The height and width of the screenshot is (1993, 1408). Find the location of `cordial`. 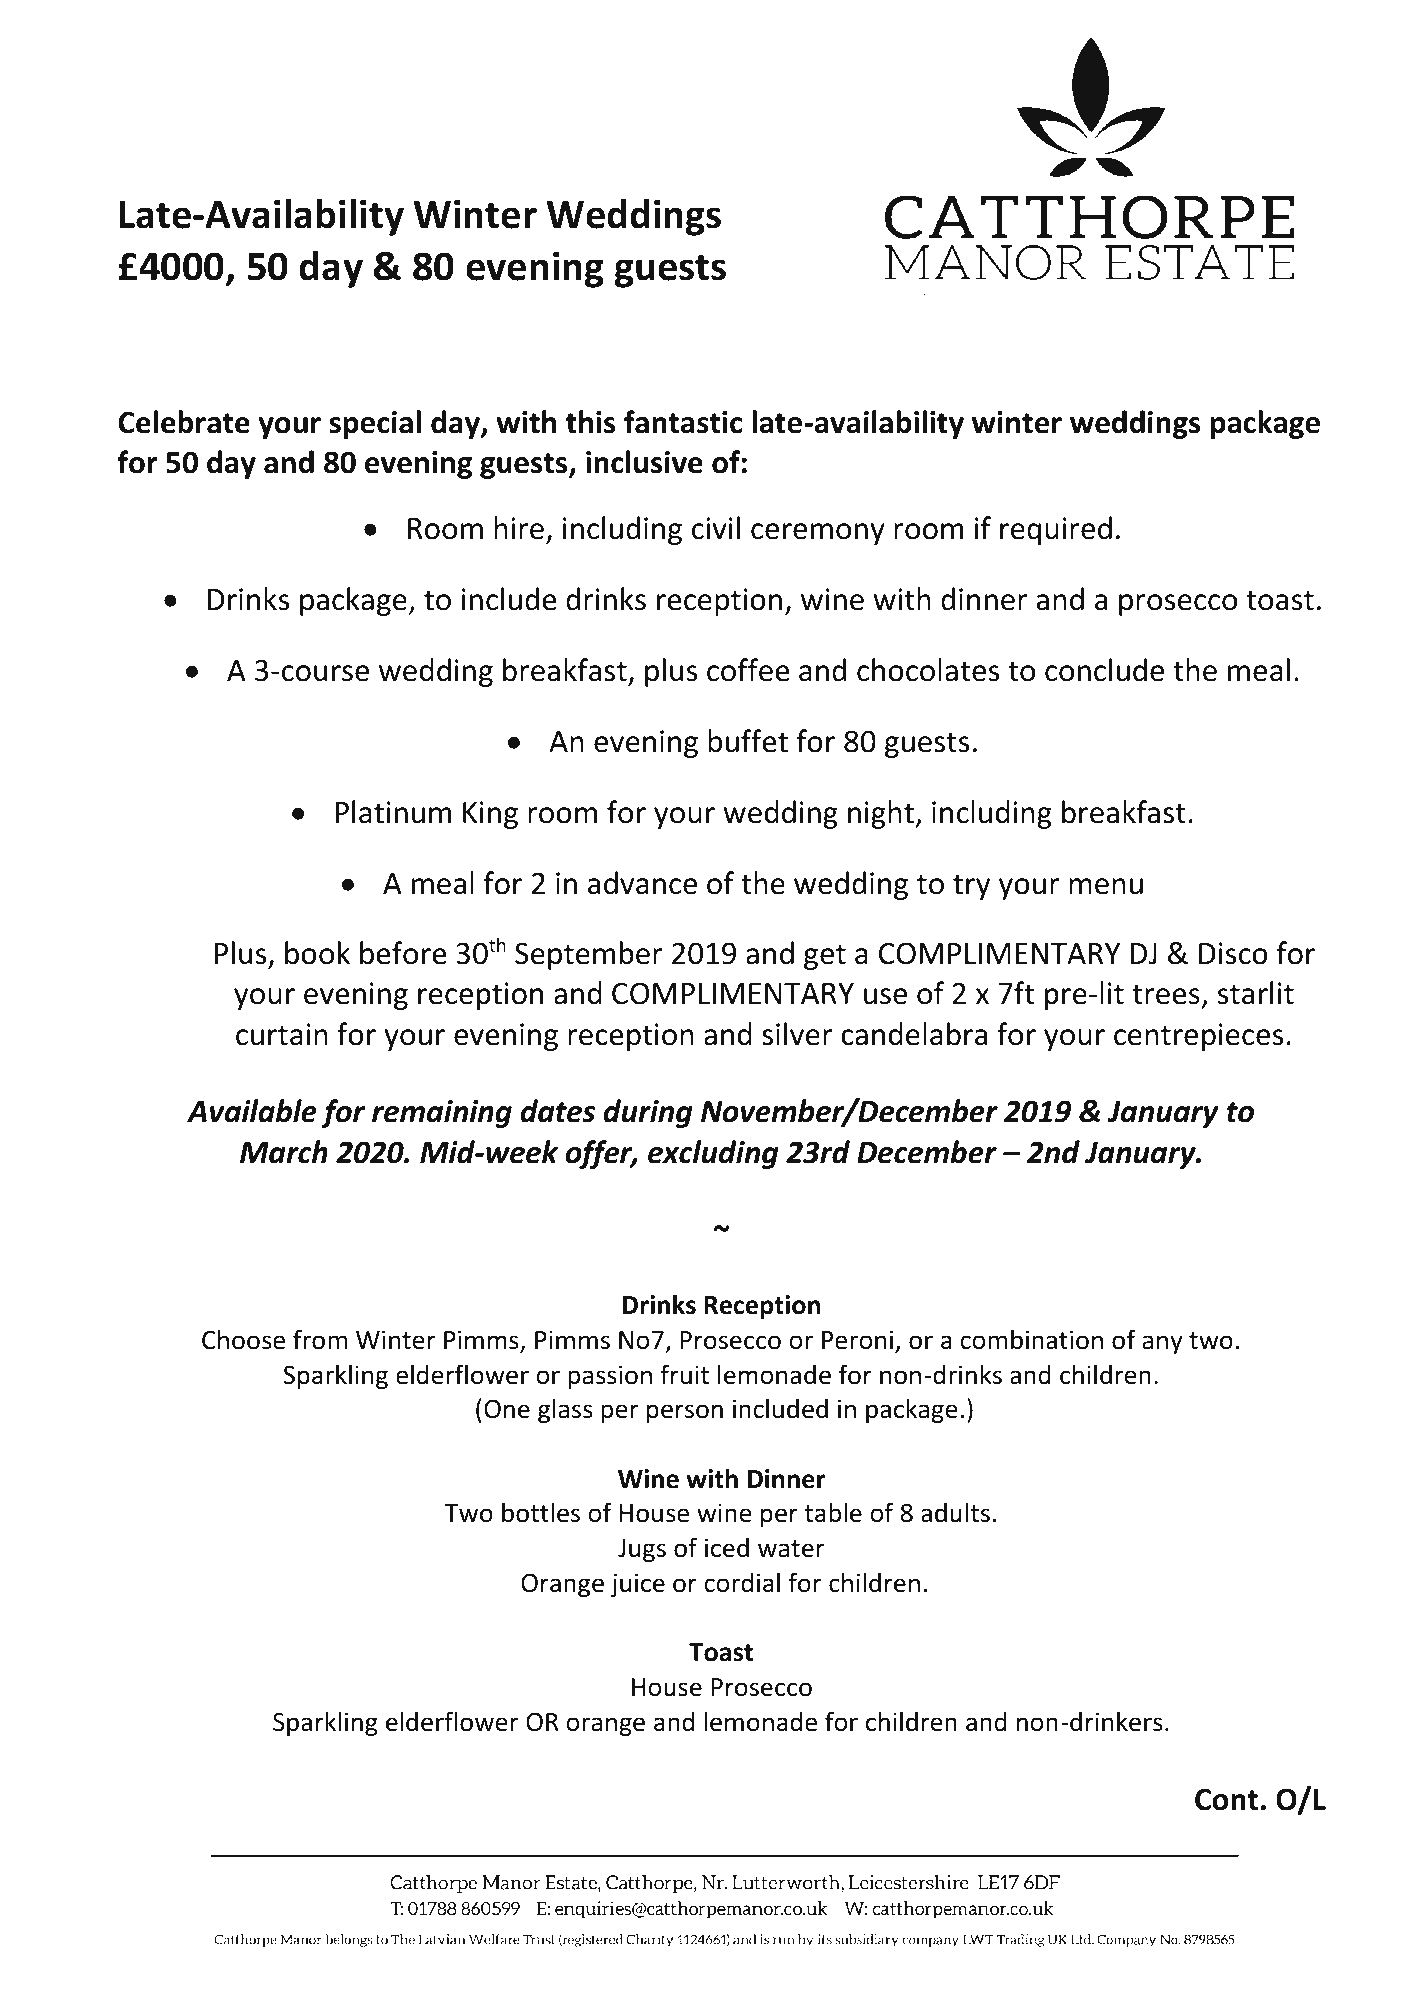

cordial is located at coordinates (742, 1582).
